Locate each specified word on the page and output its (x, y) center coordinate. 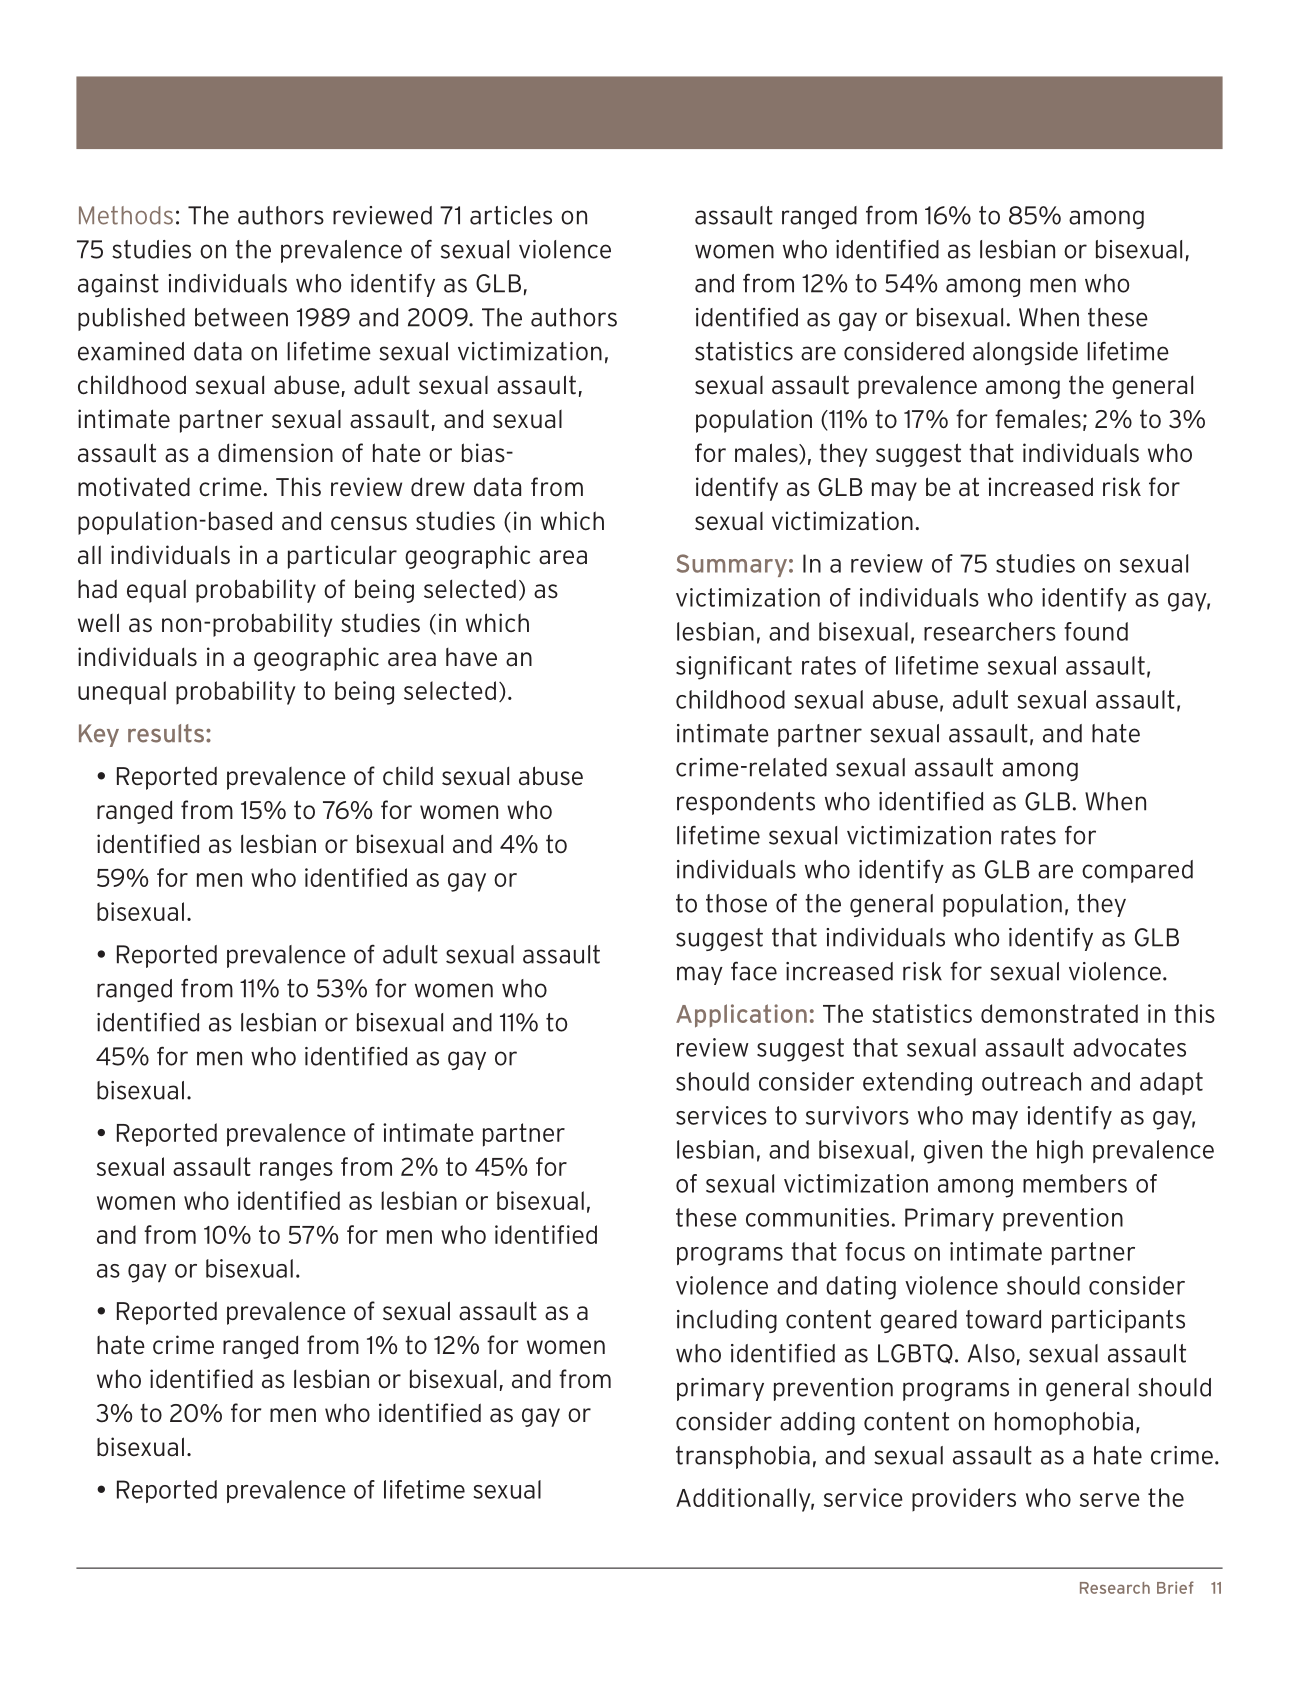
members (1075, 1183)
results (167, 733)
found (1096, 631)
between (241, 317)
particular (342, 557)
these (1118, 317)
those (736, 903)
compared (1137, 871)
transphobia (743, 1457)
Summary (732, 565)
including (727, 1321)
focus (875, 1251)
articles (511, 215)
